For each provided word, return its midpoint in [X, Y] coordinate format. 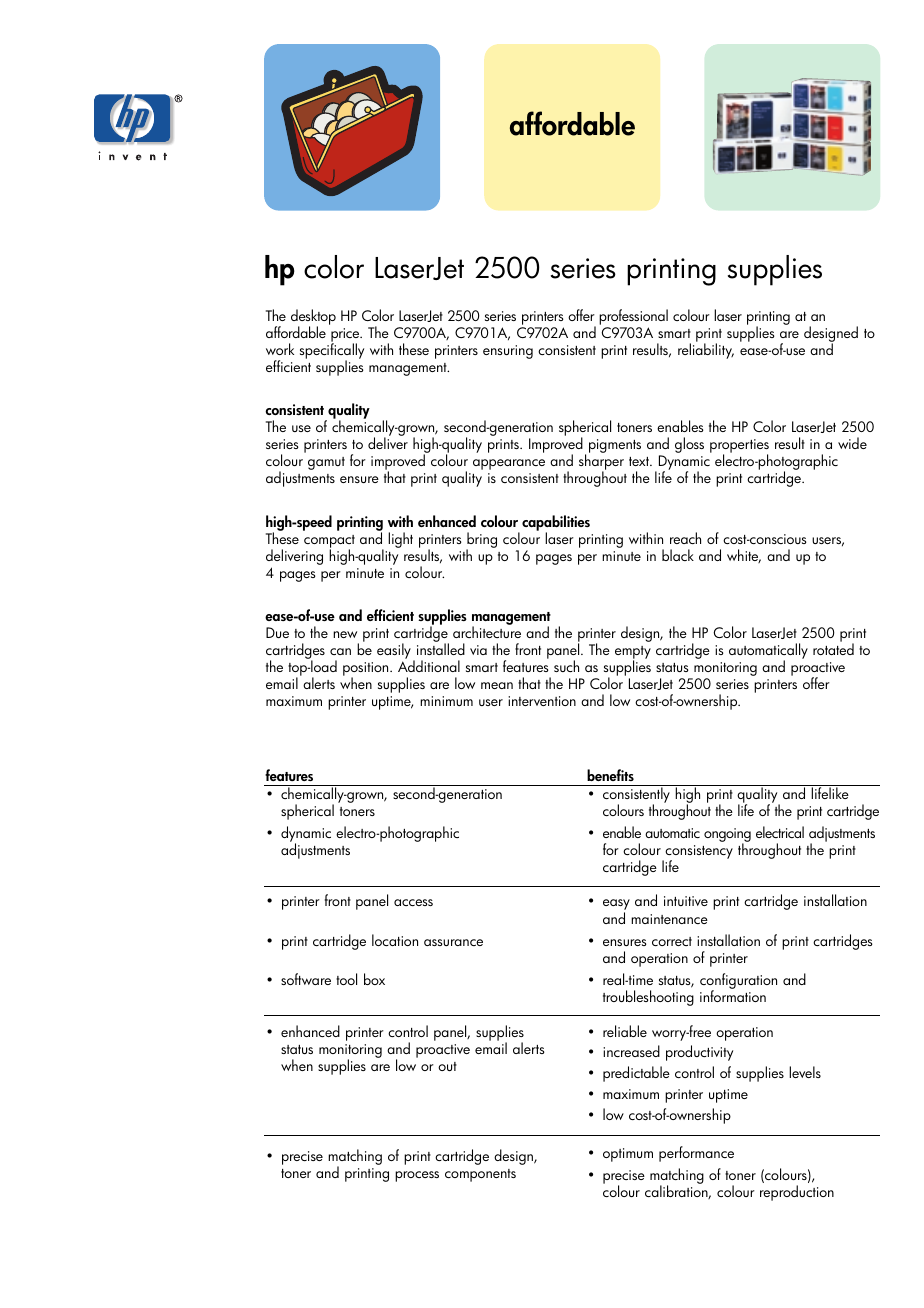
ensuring [508, 352]
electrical [780, 832]
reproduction [797, 1193]
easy [616, 906]
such [566, 666]
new [345, 634]
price [346, 336]
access [413, 902]
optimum [628, 1155]
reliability [706, 351]
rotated [833, 649]
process [417, 1176]
